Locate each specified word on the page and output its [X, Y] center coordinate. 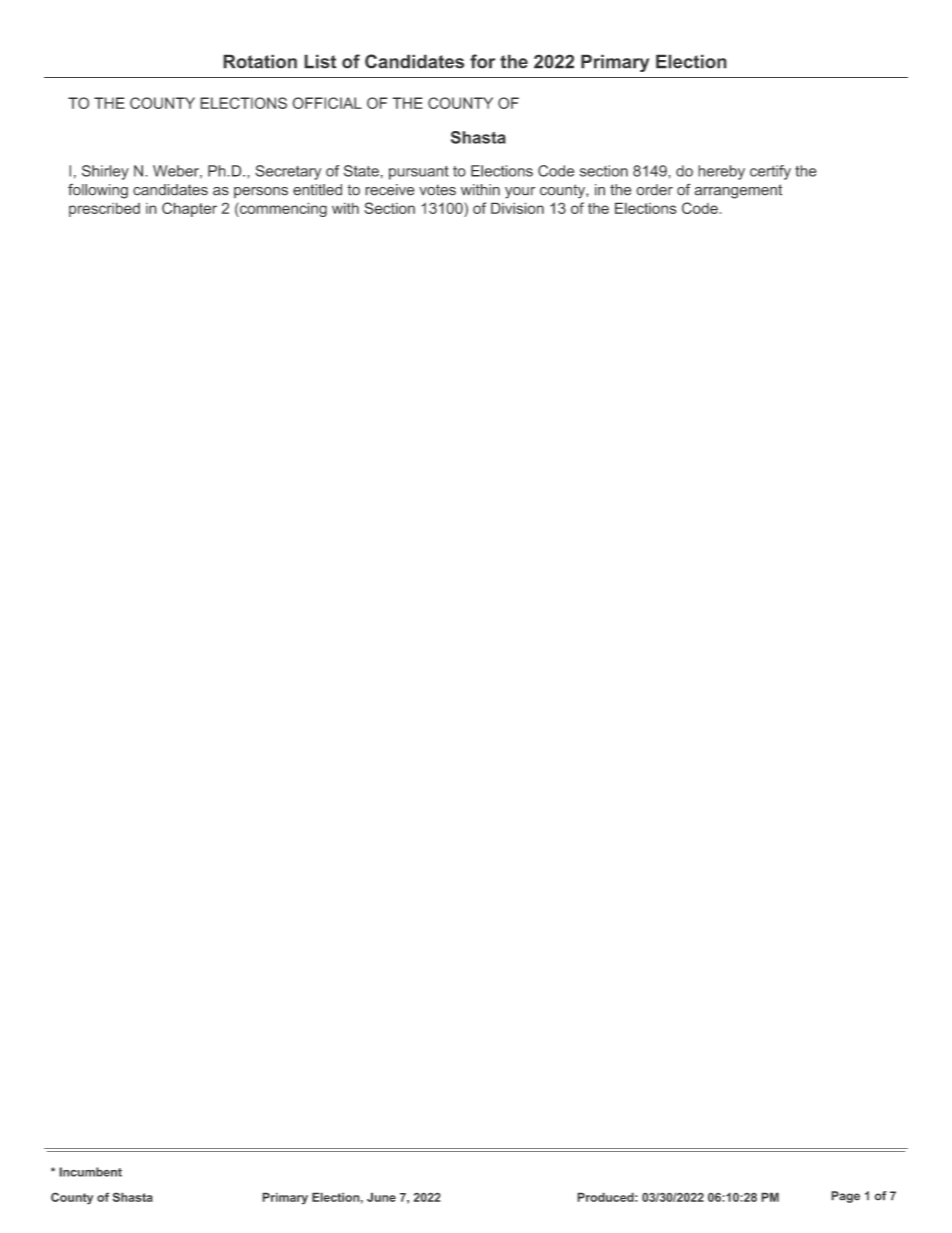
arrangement [738, 191]
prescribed [104, 209]
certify [770, 172]
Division [517, 208]
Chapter [189, 209]
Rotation [260, 61]
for [482, 61]
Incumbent [90, 1172]
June [381, 1197]
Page [845, 1197]
